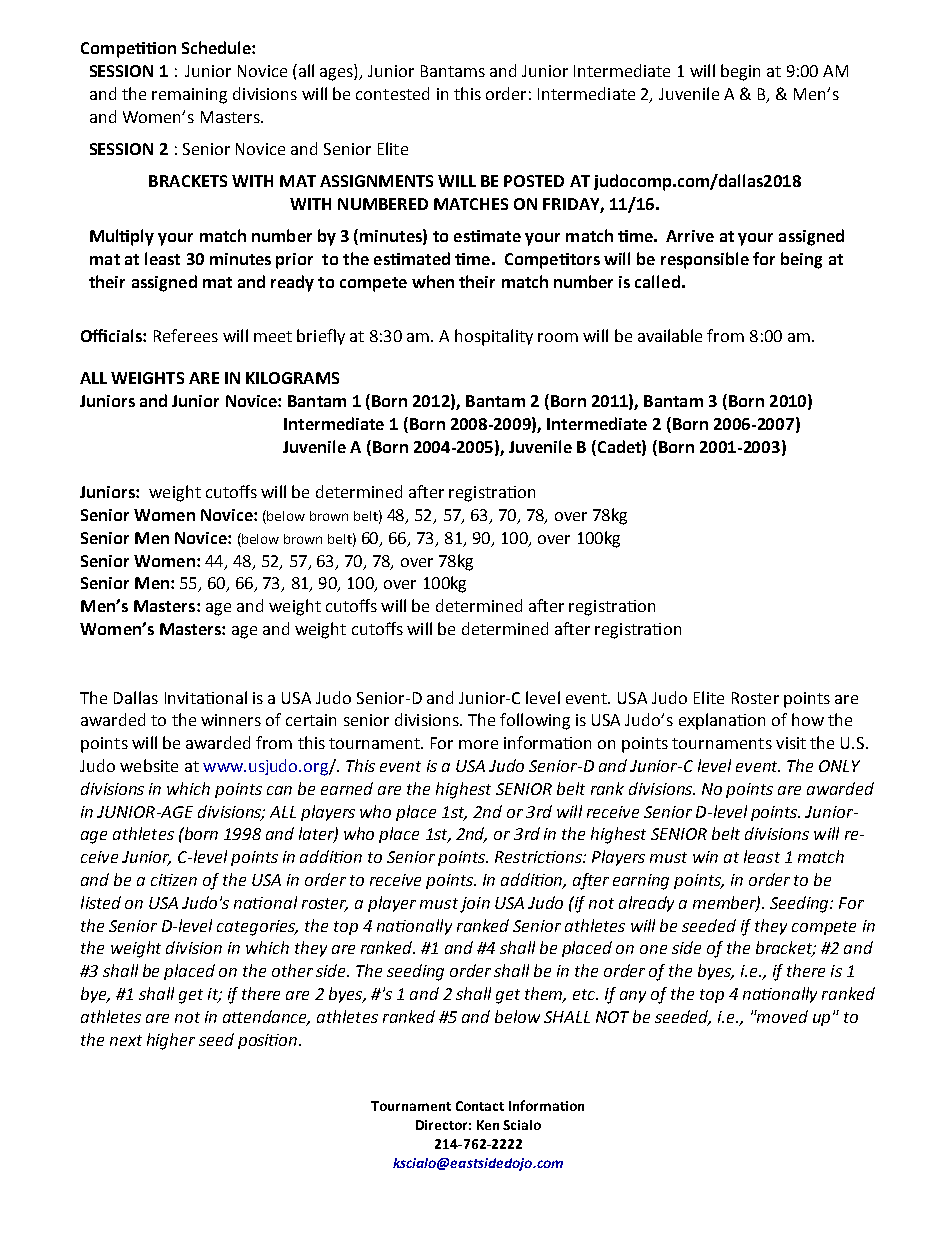  What do you see at coordinates (705, 260) in the document?
I see `responsible` at bounding box center [705, 260].
